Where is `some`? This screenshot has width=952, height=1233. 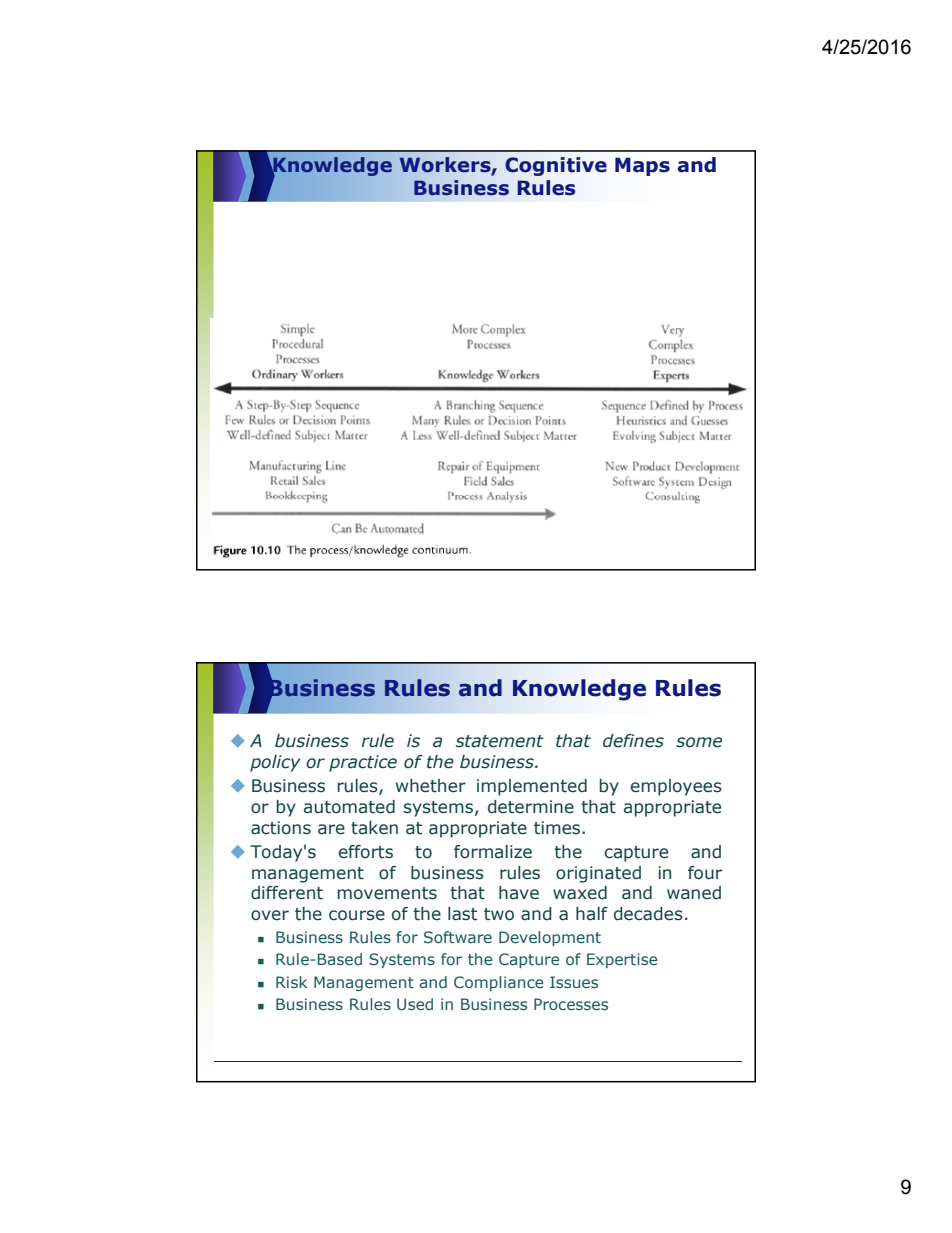 some is located at coordinates (699, 742).
